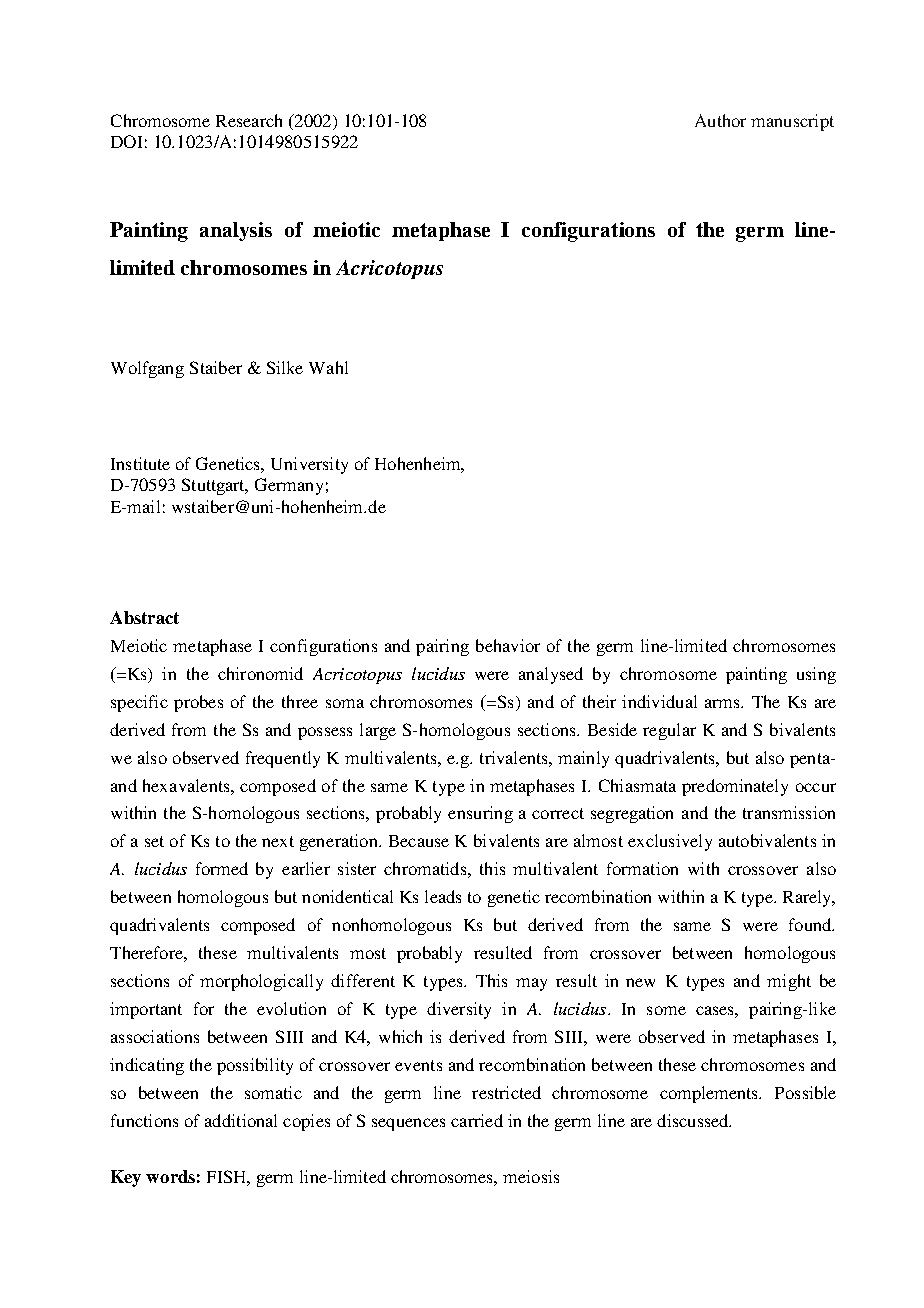 This page has height=1308, width=924. I want to click on carried, so click(477, 1120).
